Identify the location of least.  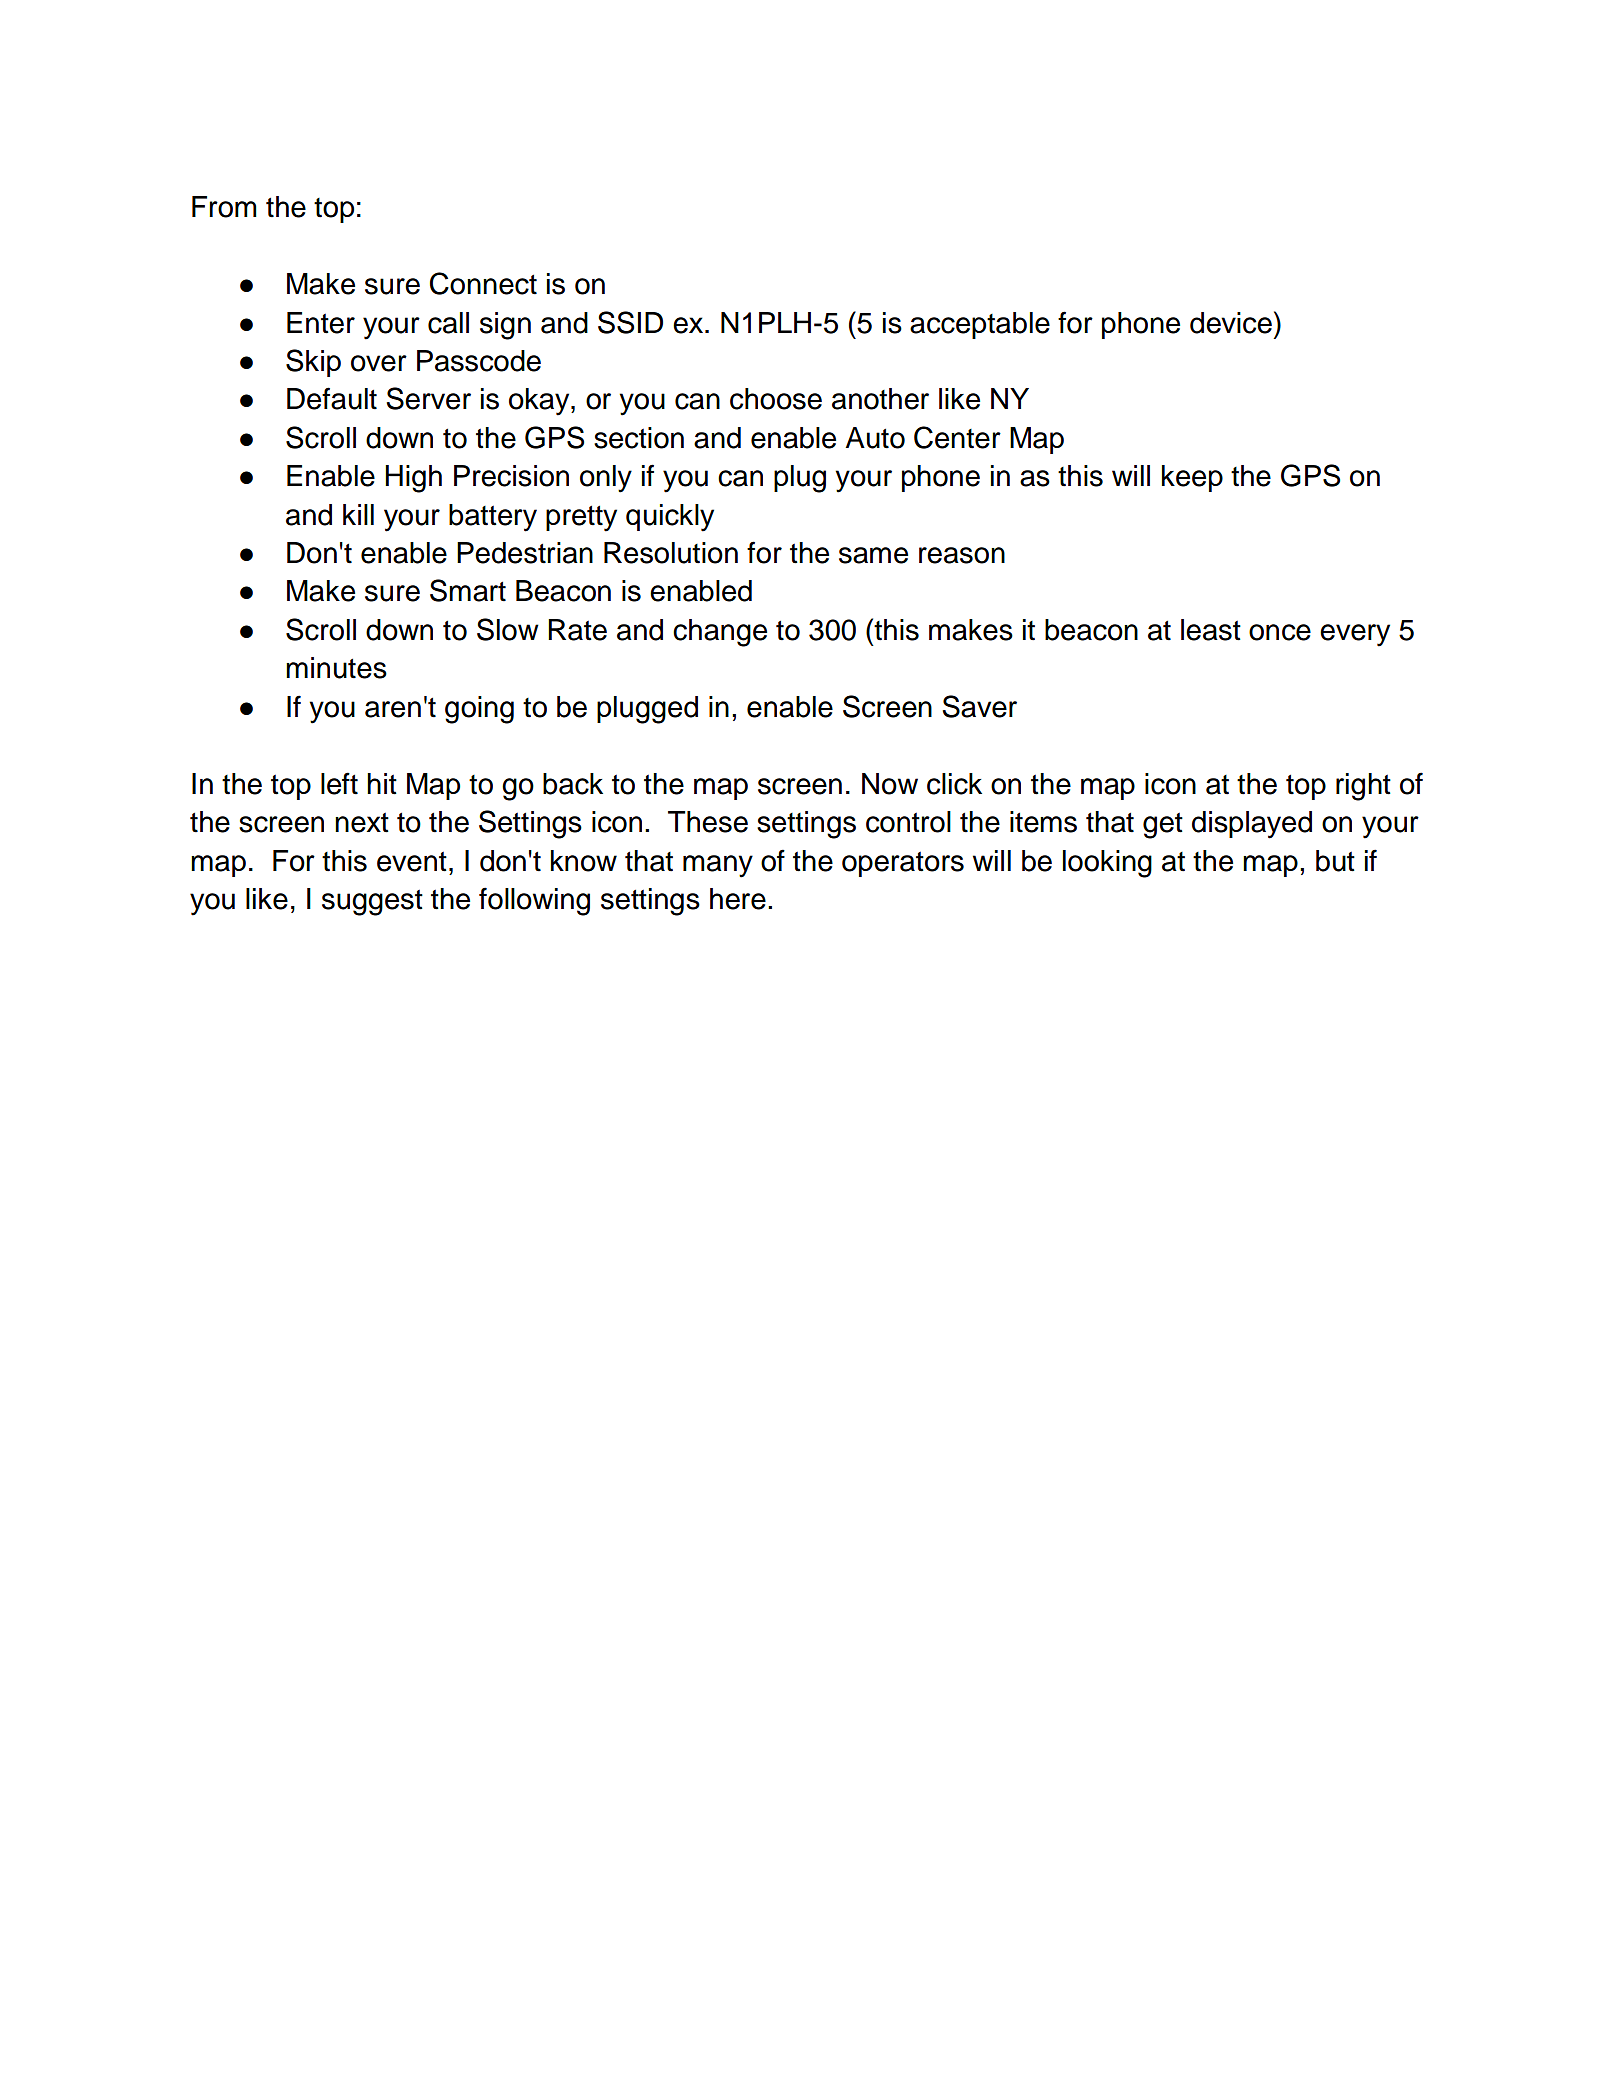
(1211, 630).
